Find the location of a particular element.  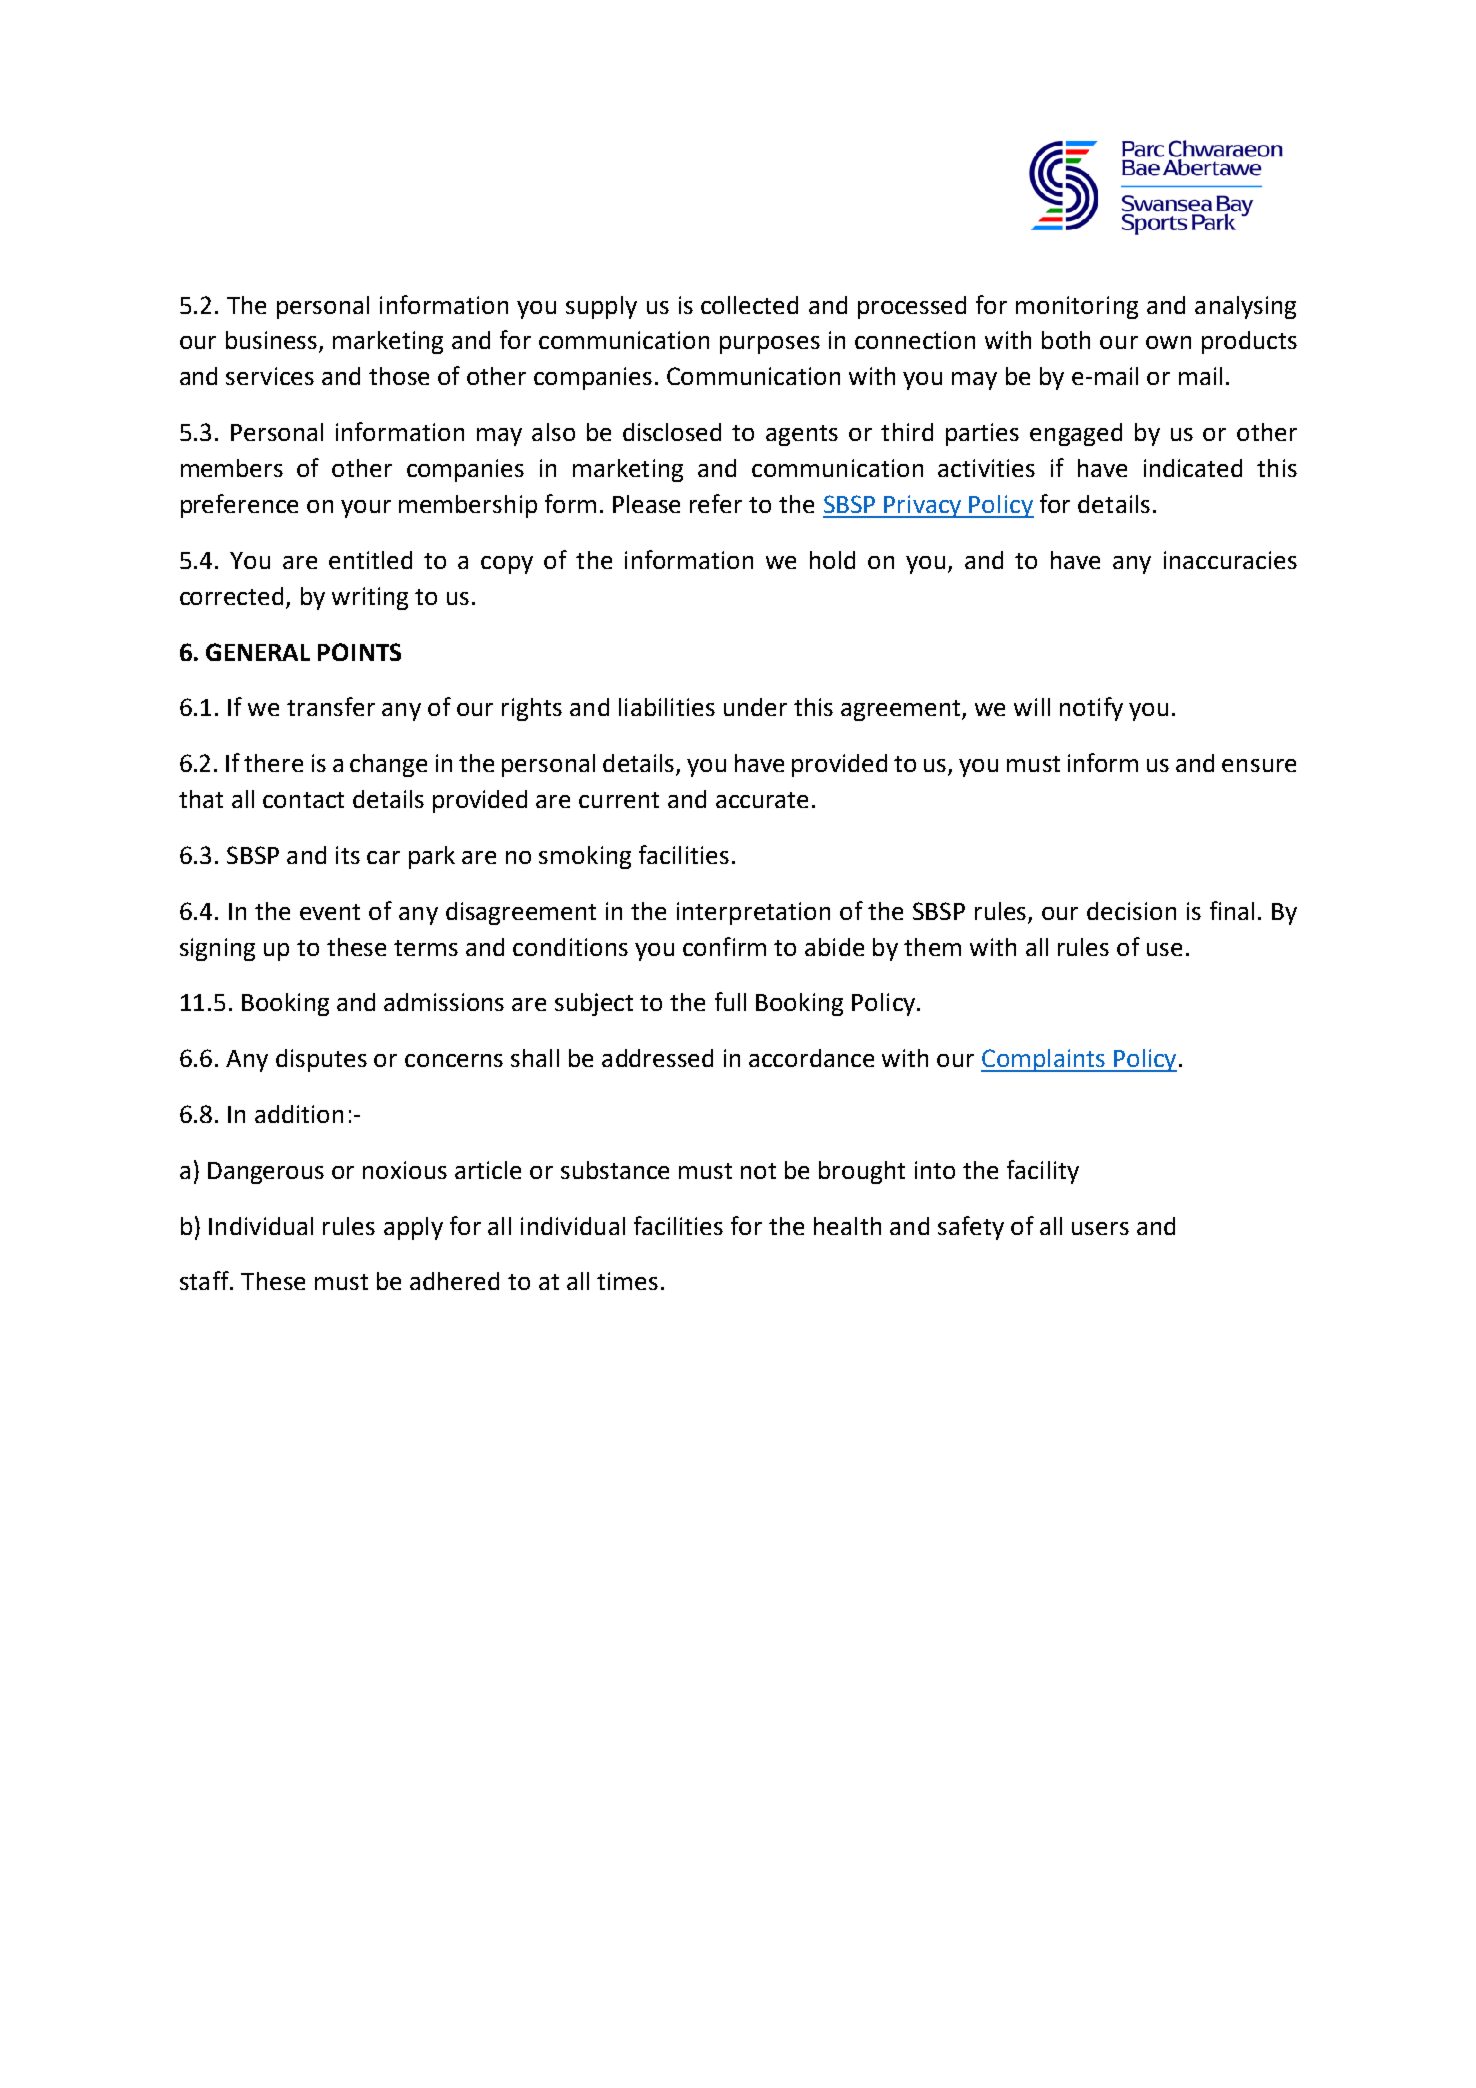

under is located at coordinates (755, 707).
